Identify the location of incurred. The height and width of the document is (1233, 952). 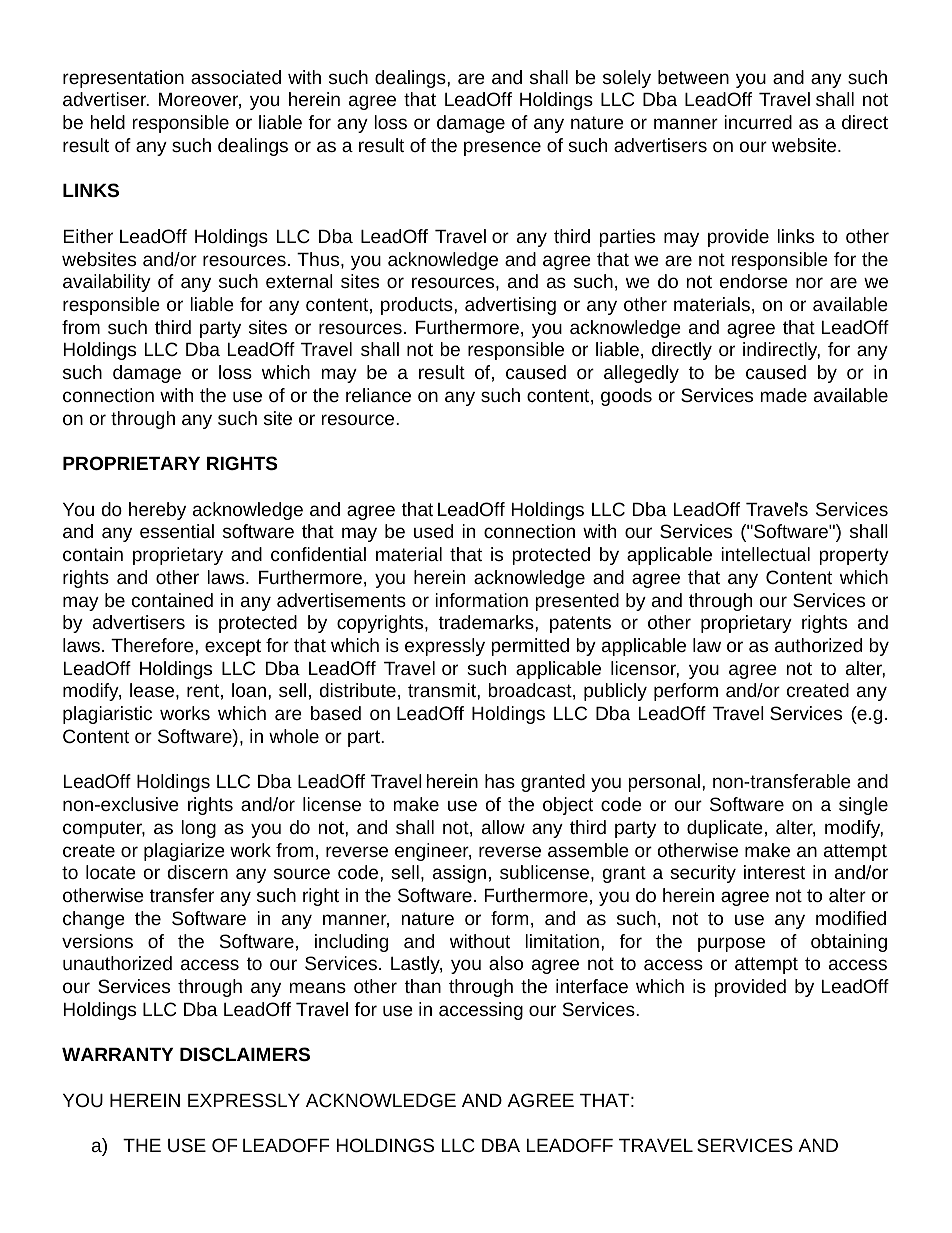
(758, 122).
